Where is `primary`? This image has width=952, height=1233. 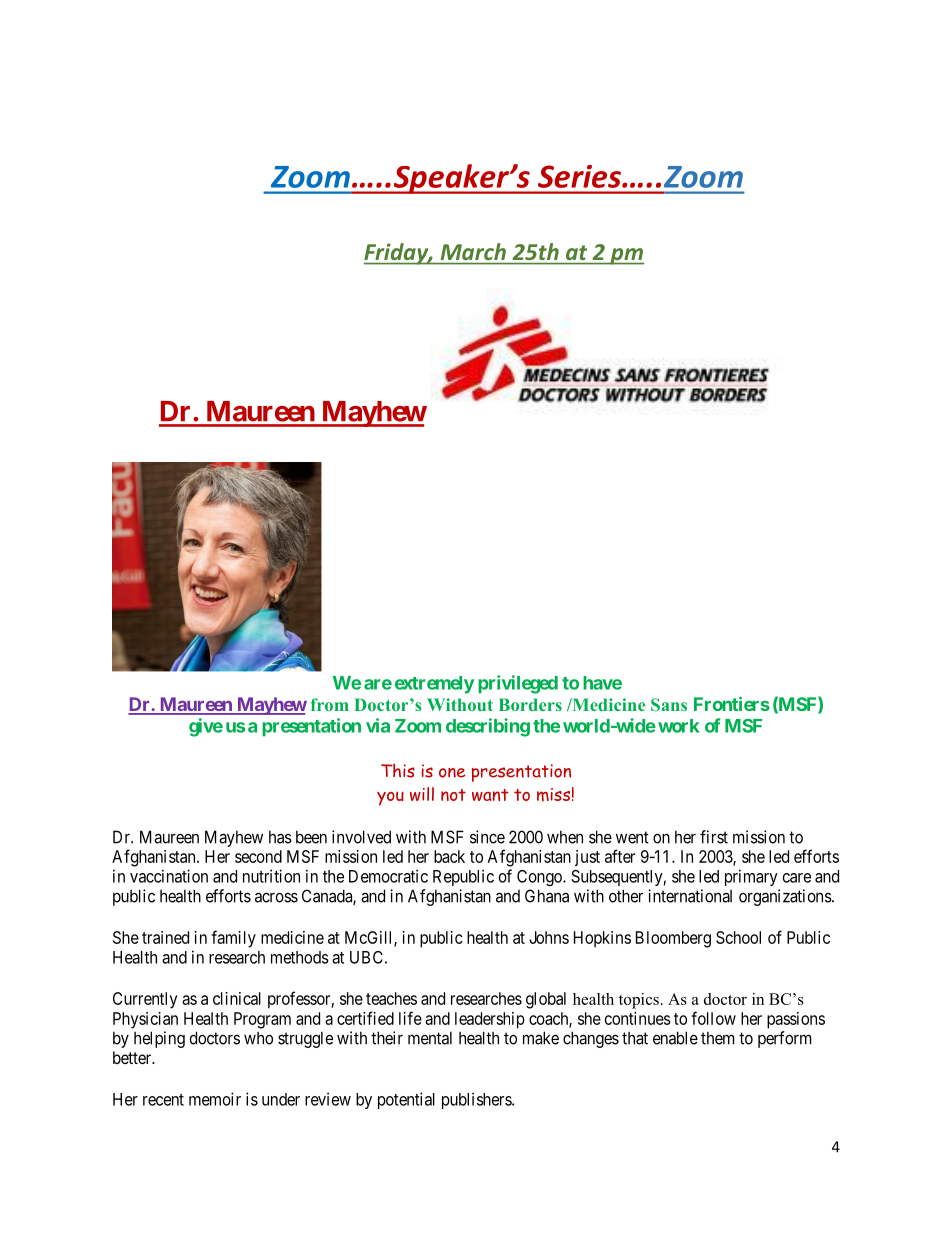 primary is located at coordinates (751, 877).
